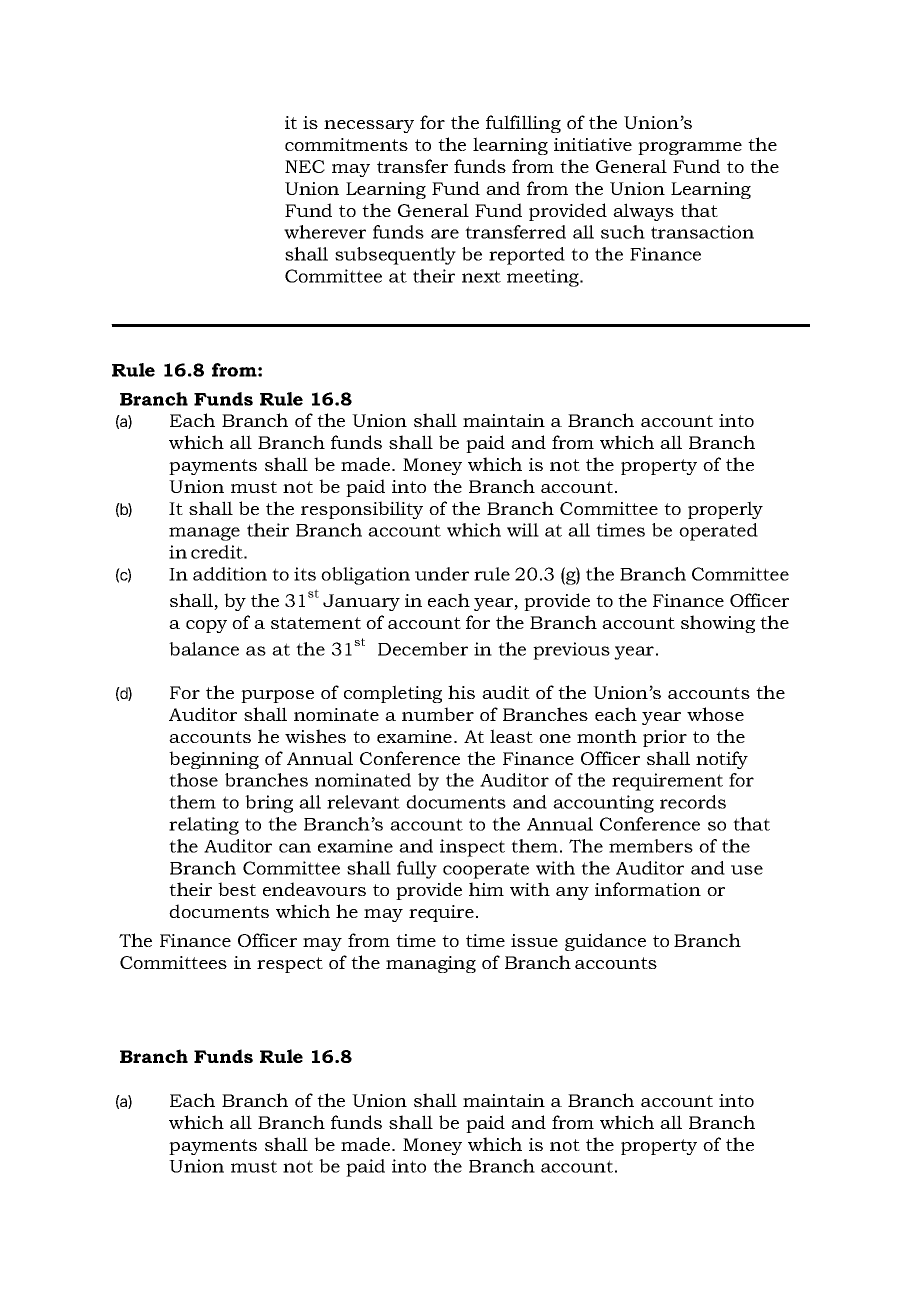 Image resolution: width=924 pixels, height=1308 pixels. Describe the element at coordinates (325, 232) in the screenshot. I see `wherever` at that location.
